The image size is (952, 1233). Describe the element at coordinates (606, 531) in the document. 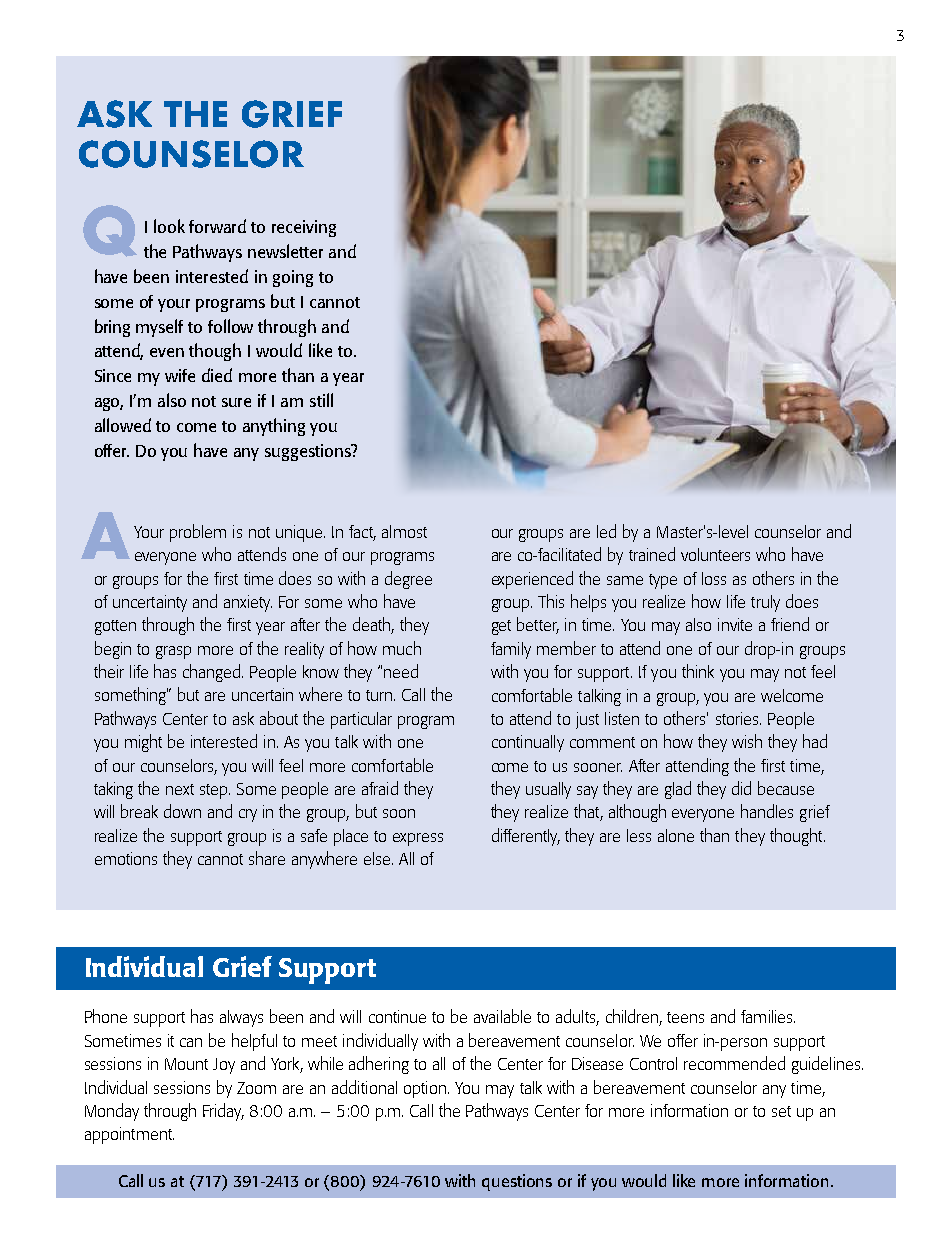

I see `led` at that location.
